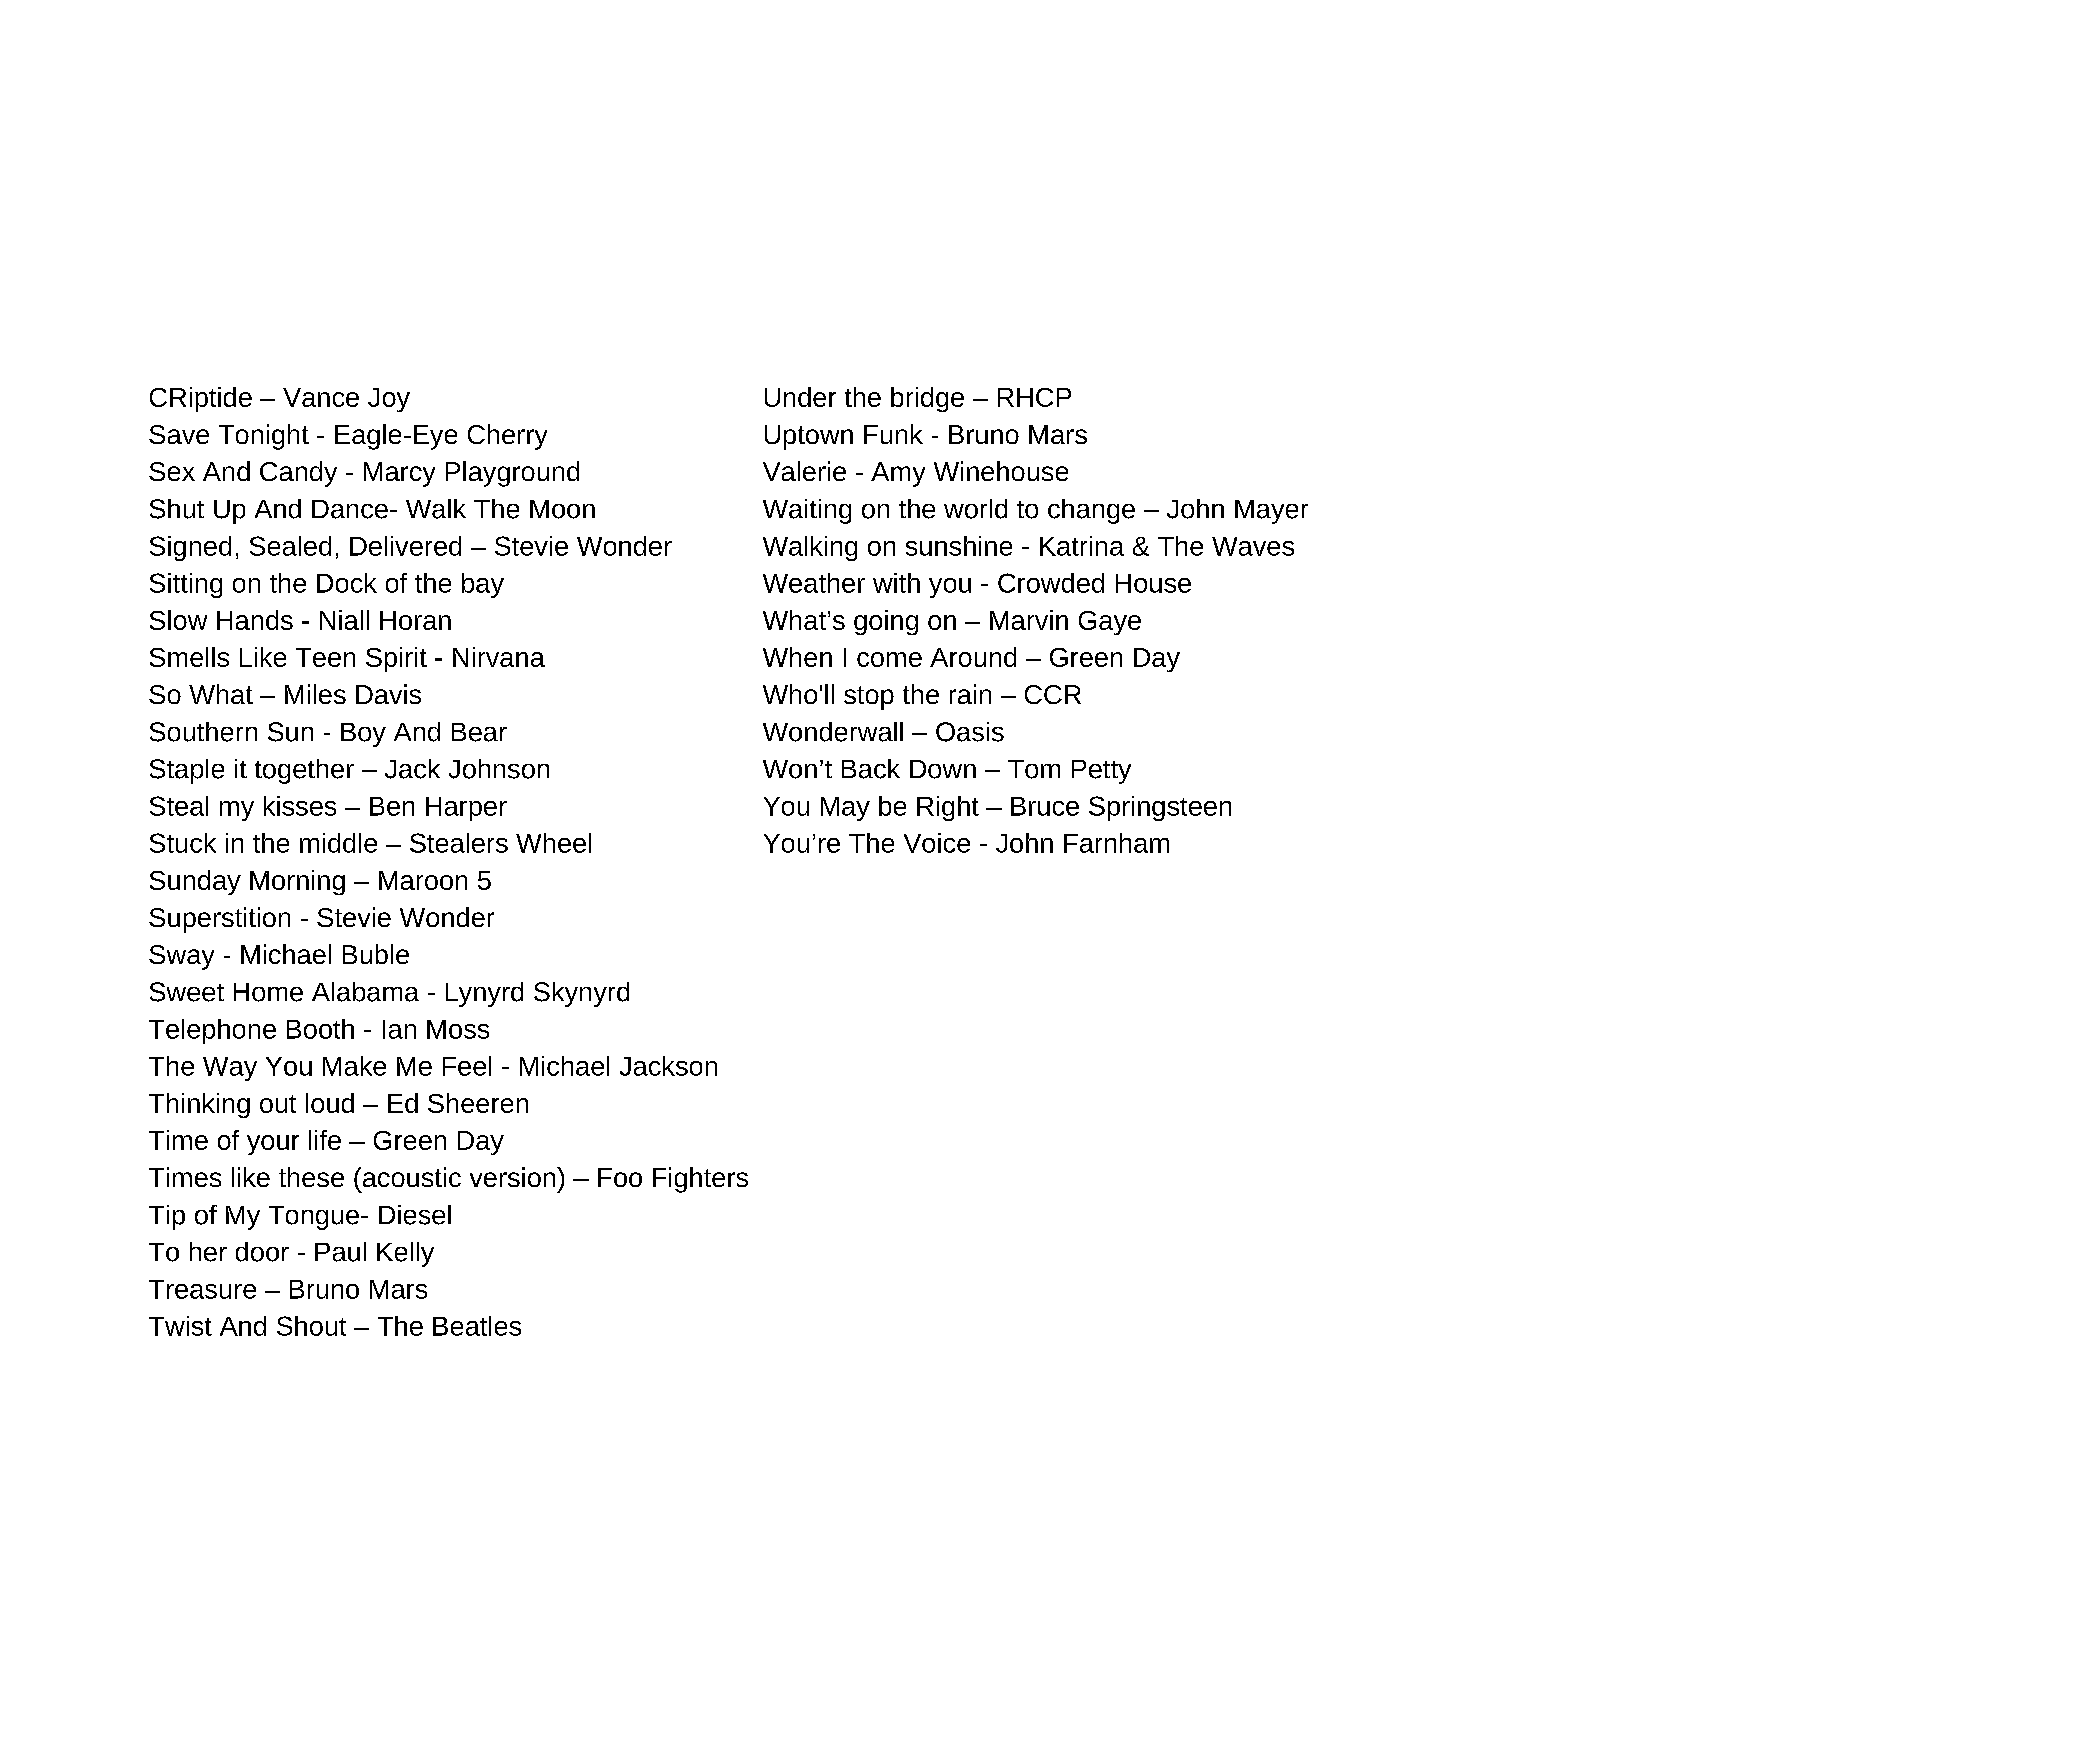 This image has width=2086, height=1756. What do you see at coordinates (1034, 397) in the image?
I see `RHCP` at bounding box center [1034, 397].
